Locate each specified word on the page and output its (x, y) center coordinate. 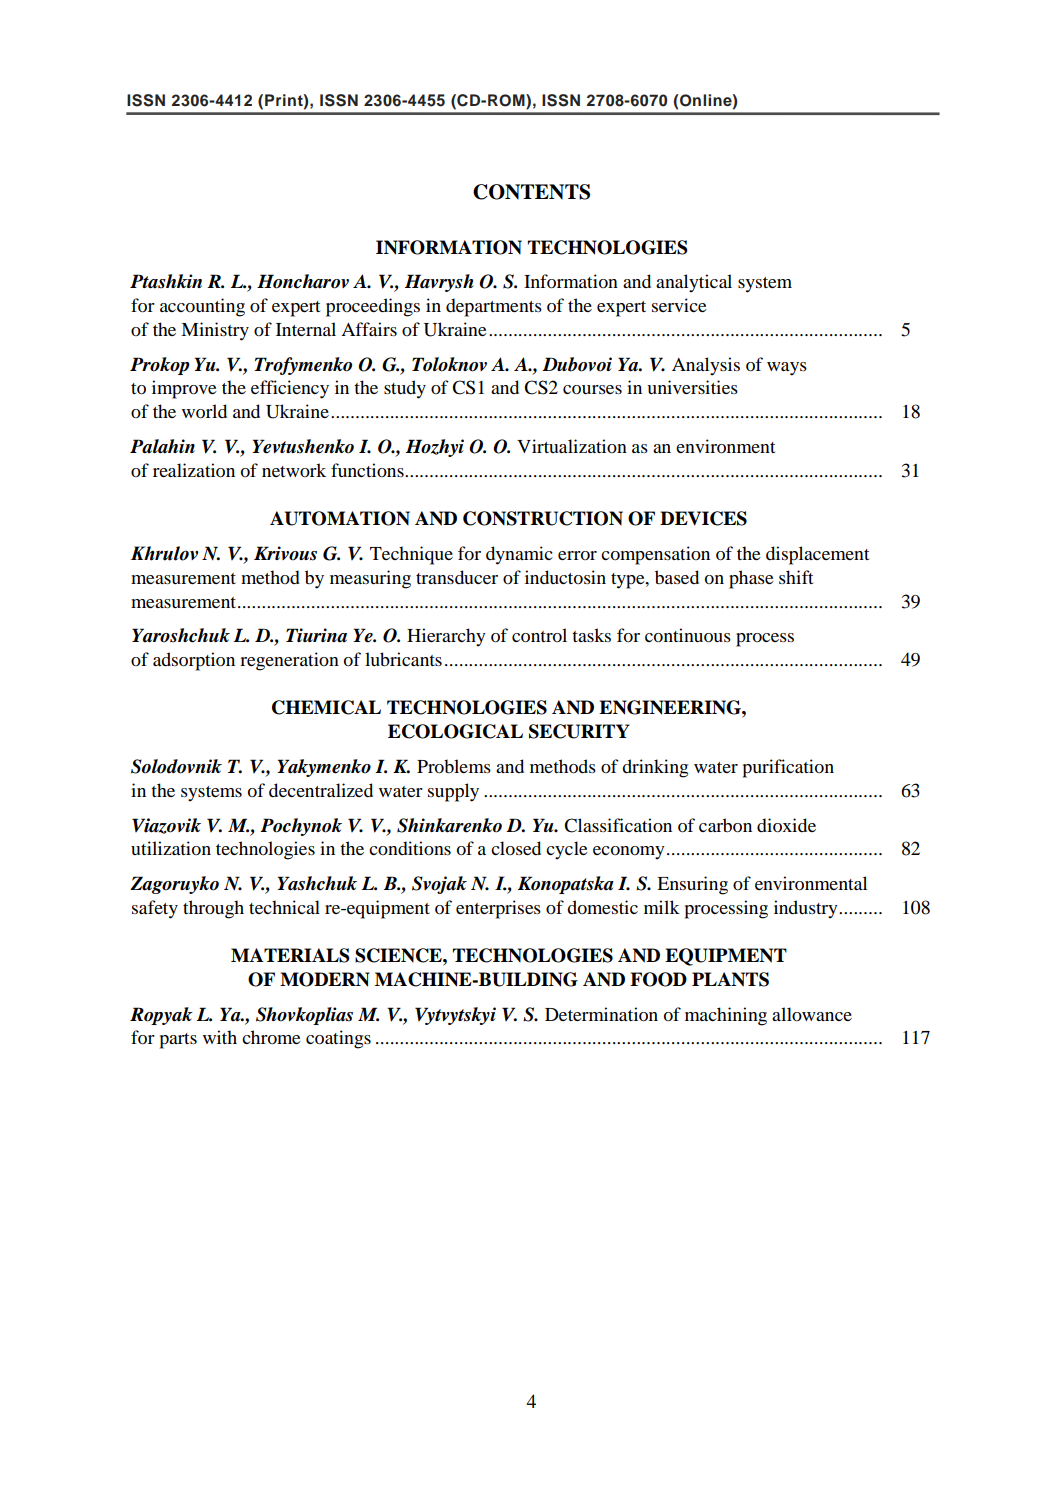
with (220, 1037)
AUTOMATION (340, 518)
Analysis (706, 366)
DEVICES (703, 518)
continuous (688, 635)
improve (184, 389)
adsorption (194, 661)
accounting (202, 307)
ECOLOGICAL (455, 731)
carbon (725, 825)
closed (516, 848)
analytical (694, 283)
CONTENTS (531, 192)
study (405, 389)
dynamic (519, 555)
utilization (171, 848)
